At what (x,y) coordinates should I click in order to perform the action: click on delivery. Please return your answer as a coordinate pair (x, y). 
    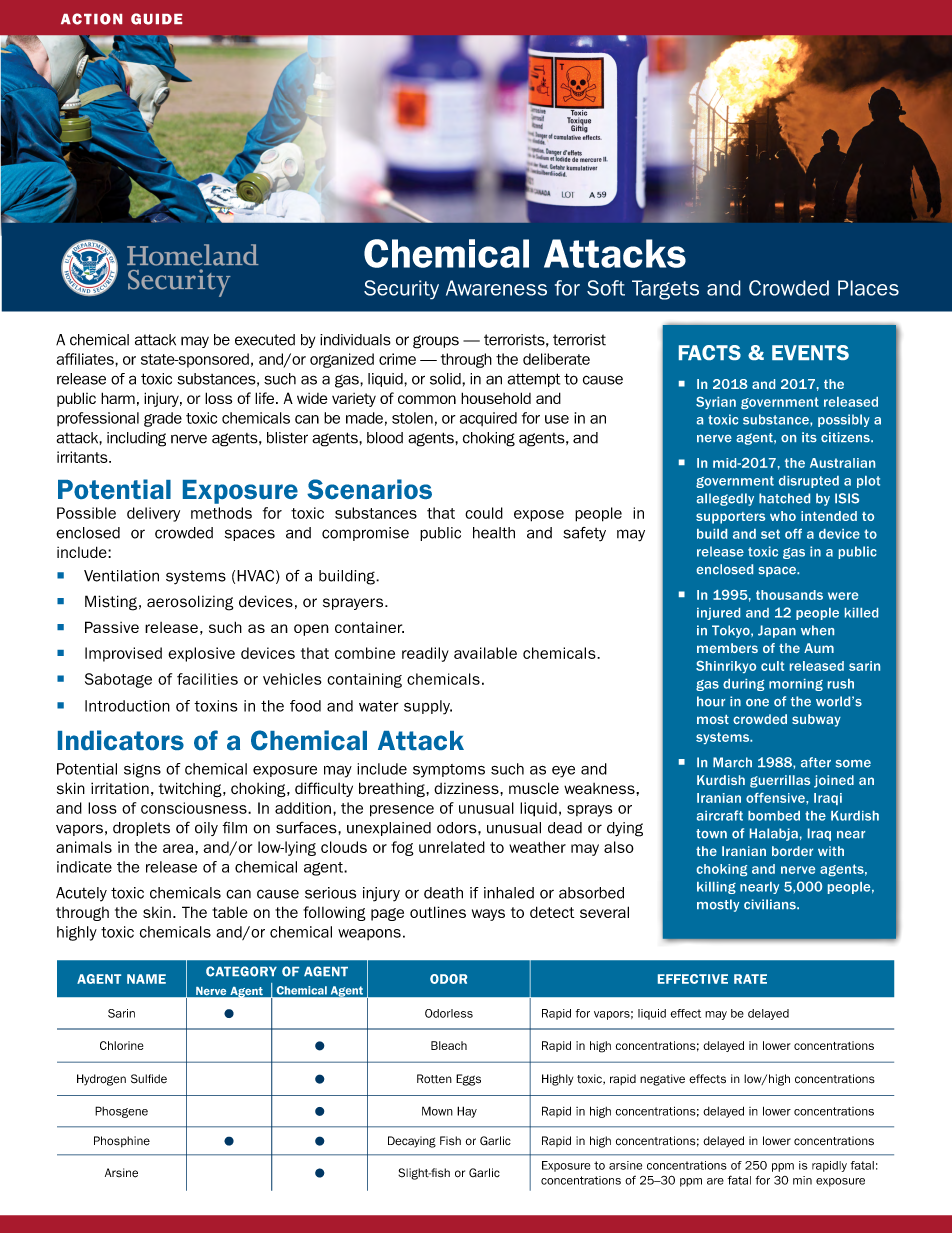
    Looking at the image, I should click on (153, 514).
